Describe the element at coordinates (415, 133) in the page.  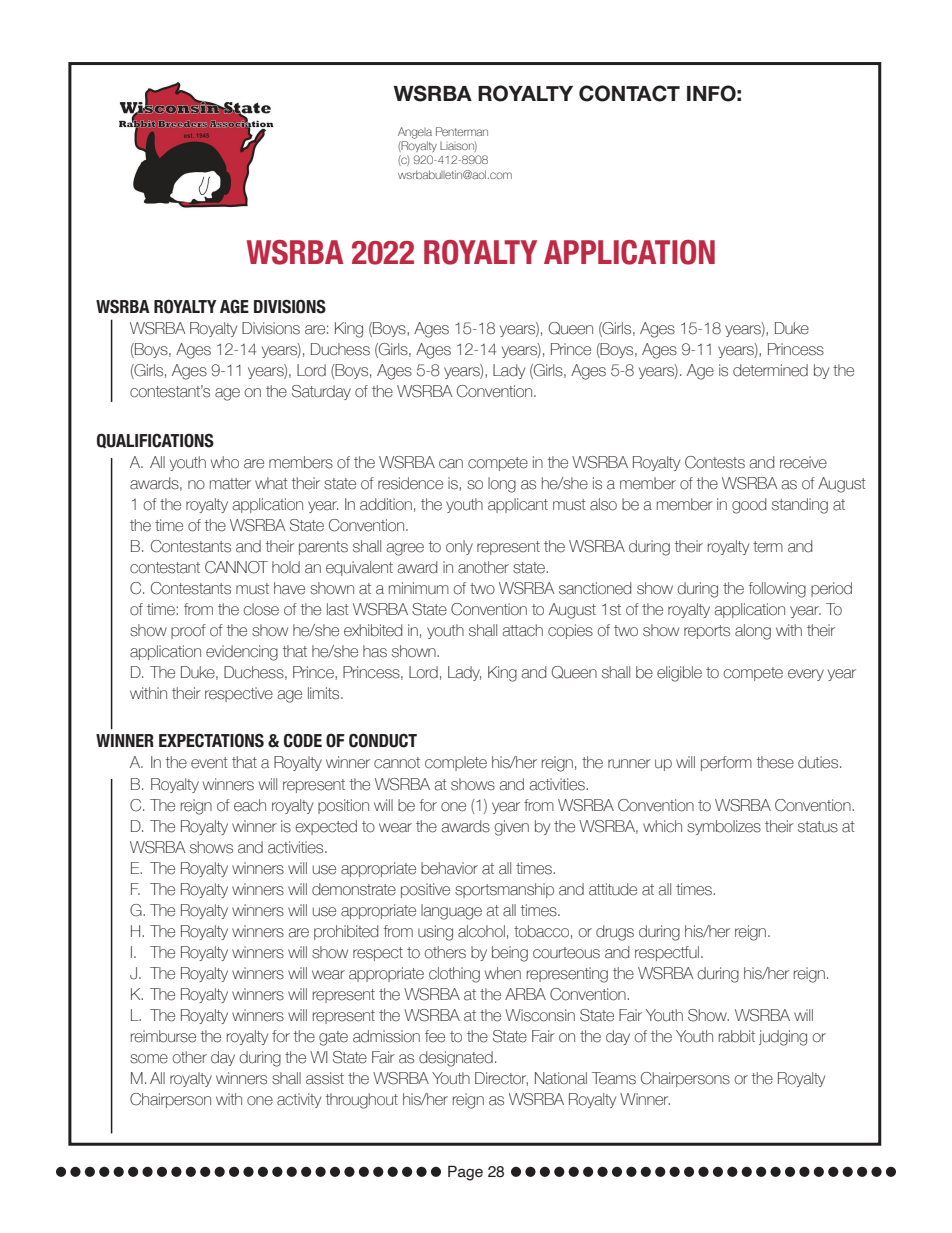
I see `Angela` at that location.
